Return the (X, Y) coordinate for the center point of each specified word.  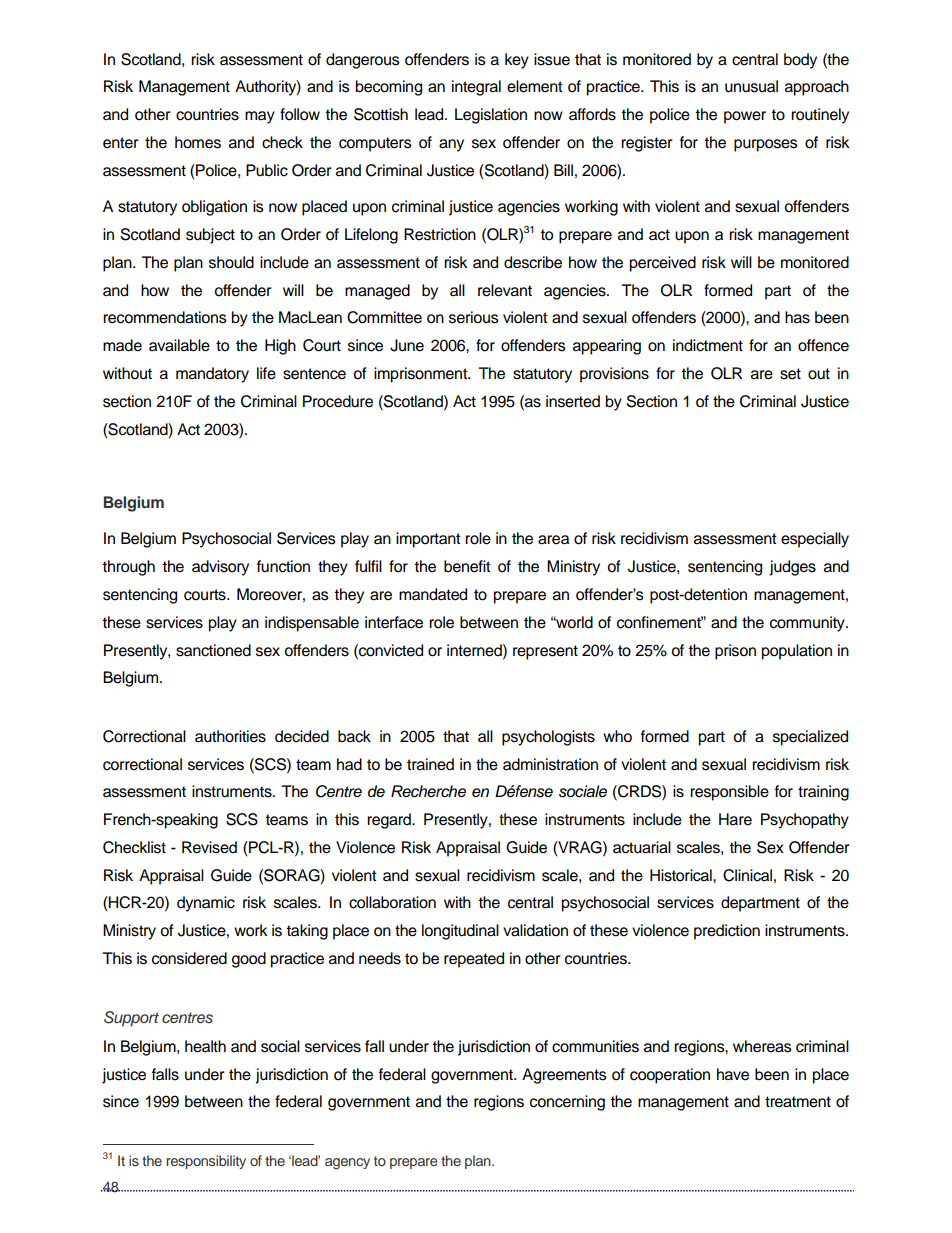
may (260, 117)
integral (476, 88)
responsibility (206, 1162)
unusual (751, 86)
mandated (433, 594)
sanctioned (213, 650)
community (808, 624)
